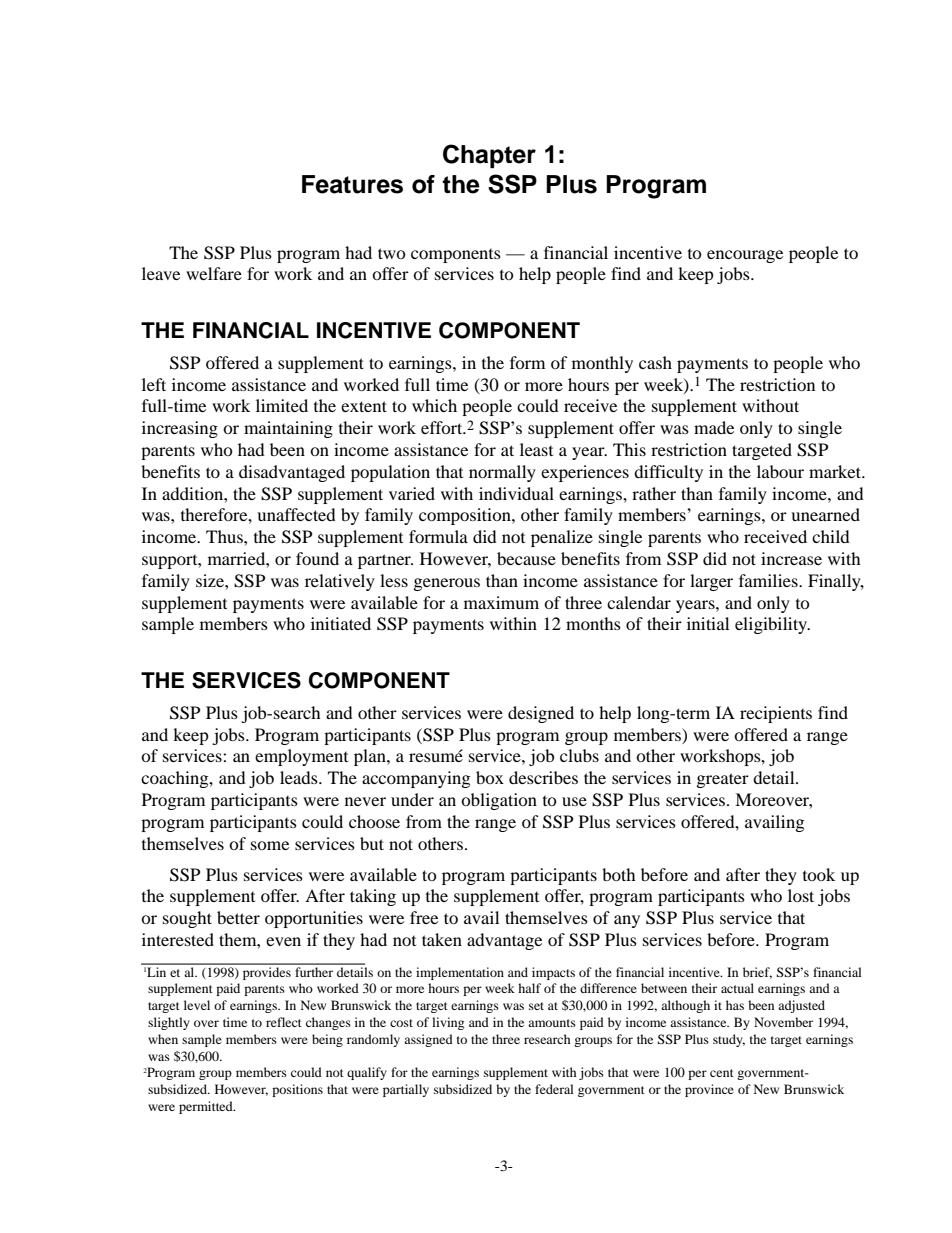  What do you see at coordinates (745, 256) in the document?
I see `encourage` at bounding box center [745, 256].
